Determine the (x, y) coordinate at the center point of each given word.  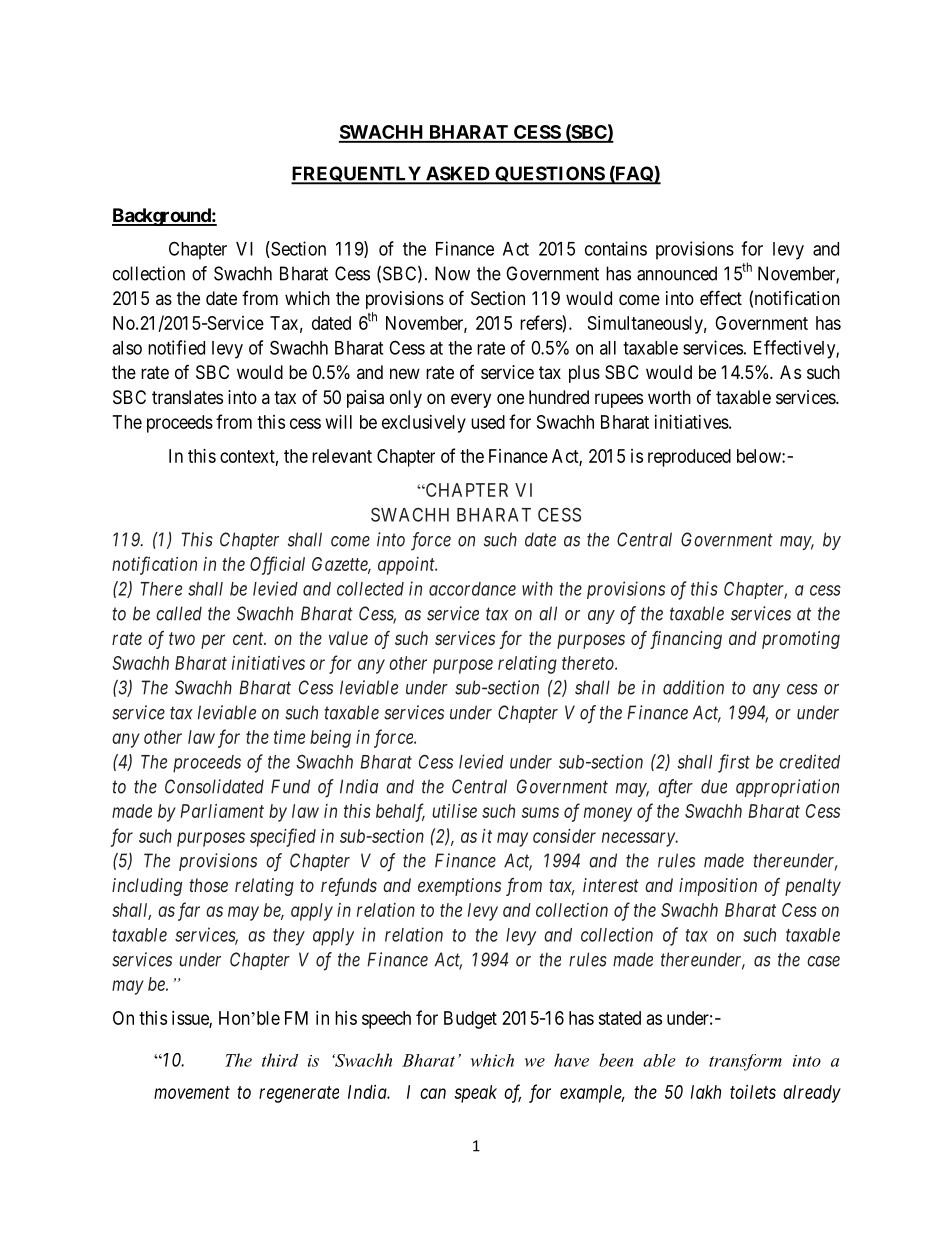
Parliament (222, 811)
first (734, 763)
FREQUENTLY (357, 175)
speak (475, 1094)
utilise (454, 811)
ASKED (458, 174)
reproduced (689, 458)
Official (277, 565)
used (488, 422)
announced (677, 273)
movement (192, 1092)
